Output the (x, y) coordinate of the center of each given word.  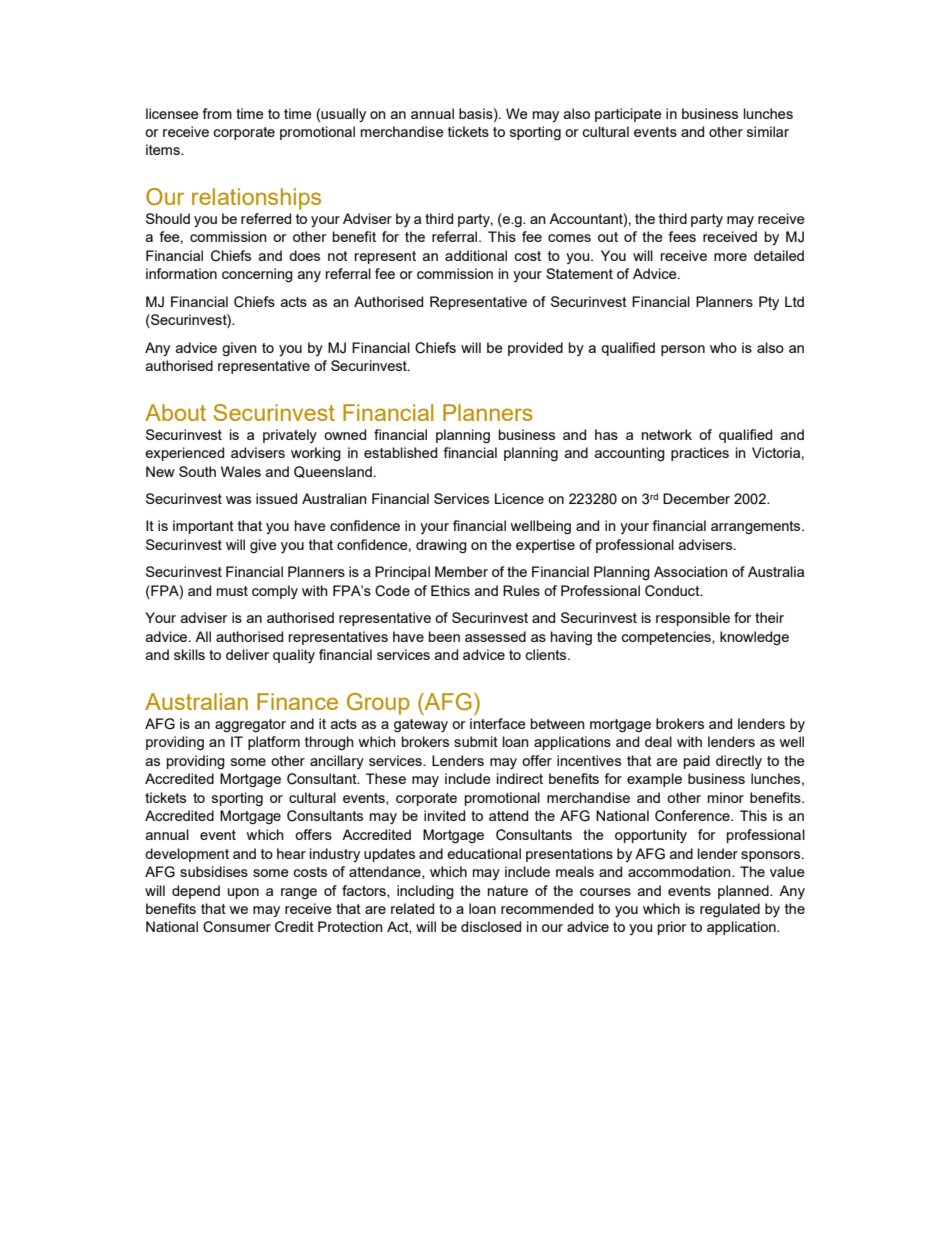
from (217, 113)
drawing (441, 546)
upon (243, 893)
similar (768, 131)
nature (508, 891)
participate (628, 115)
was (238, 500)
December (696, 498)
